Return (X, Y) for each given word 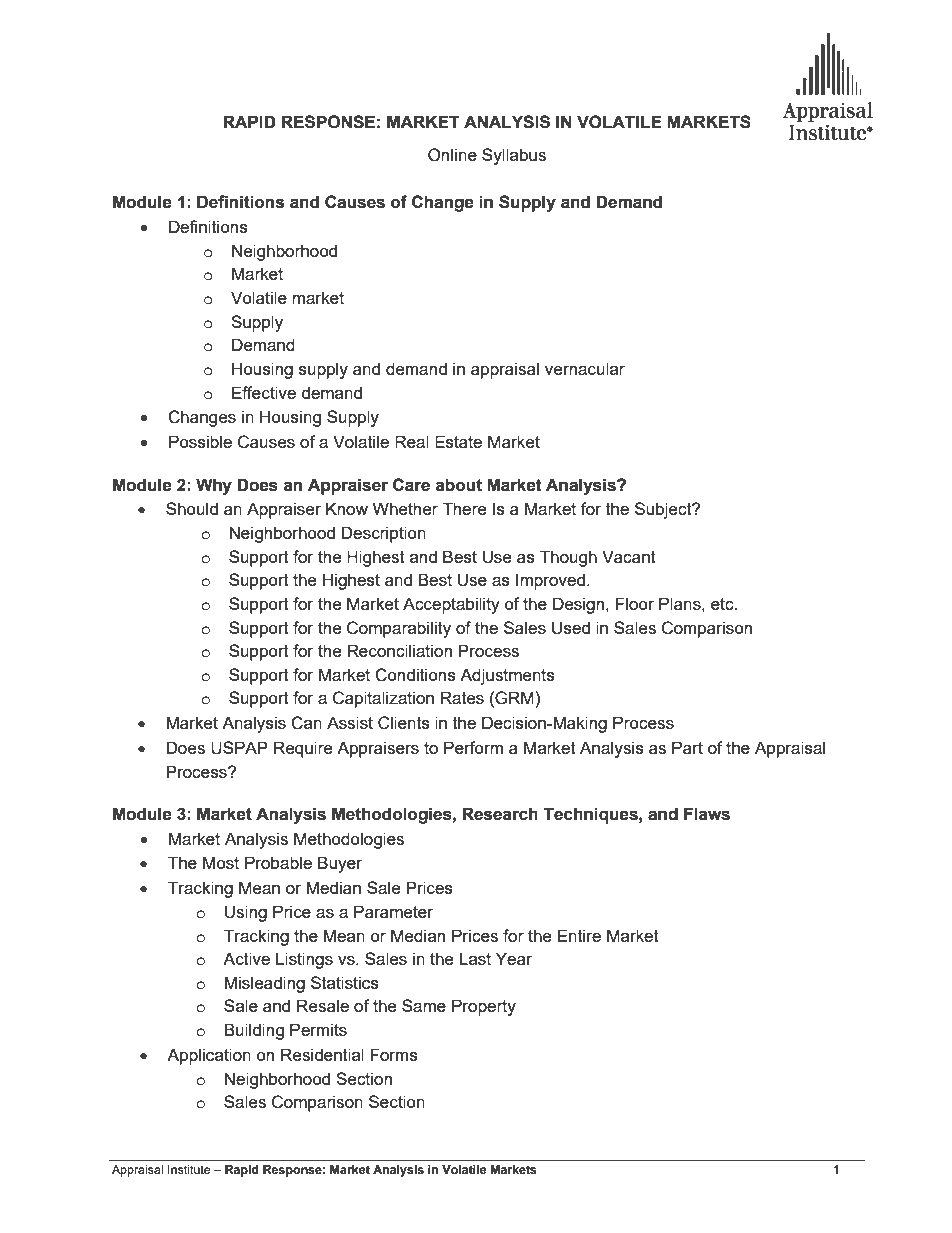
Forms (394, 1054)
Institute (189, 1169)
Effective (264, 392)
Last (475, 958)
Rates (462, 697)
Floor (635, 603)
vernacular (585, 368)
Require (303, 749)
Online (452, 155)
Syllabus (514, 156)
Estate (458, 441)
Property (484, 1007)
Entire (579, 935)
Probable (278, 862)
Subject (664, 510)
